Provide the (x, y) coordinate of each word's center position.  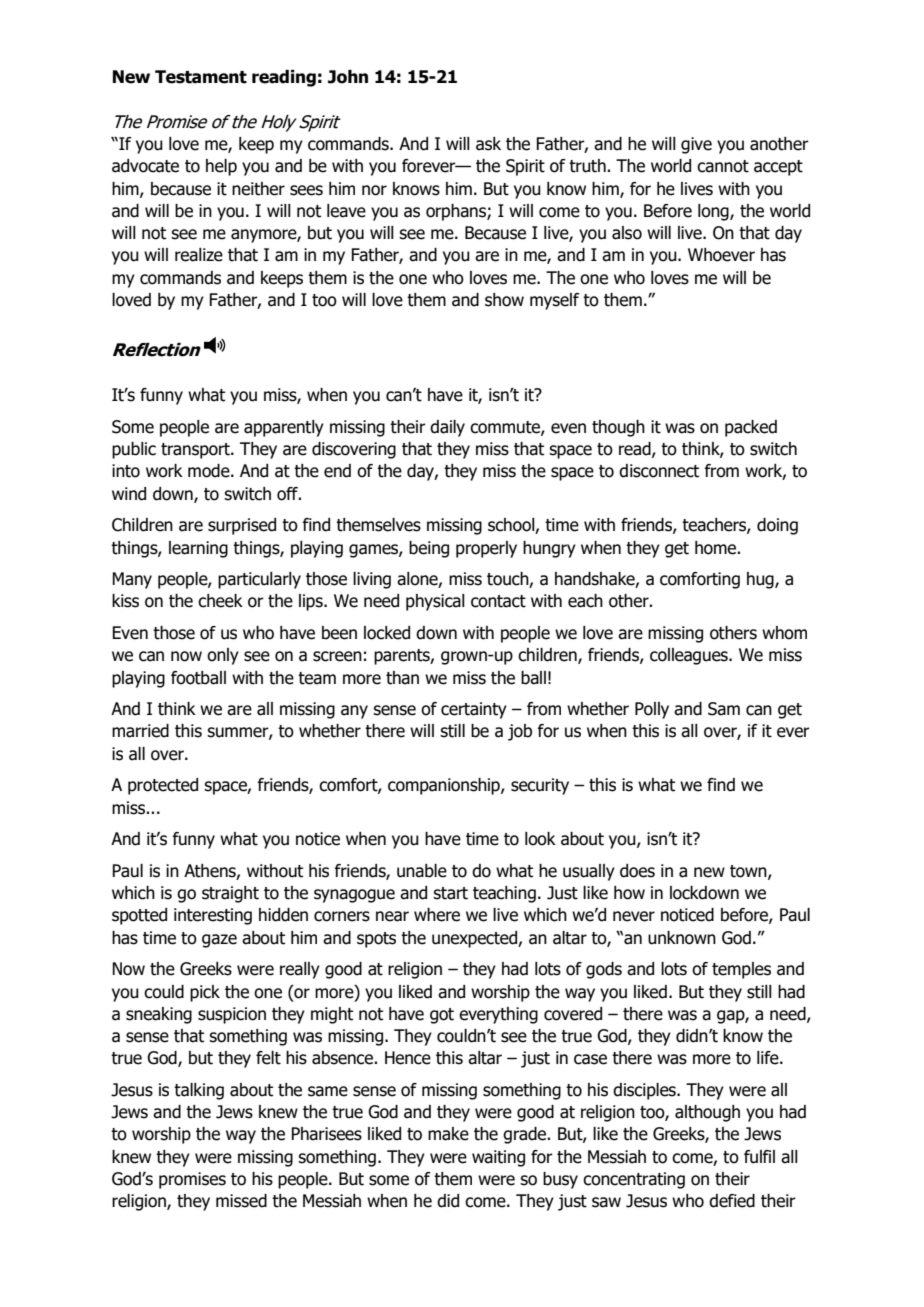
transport (196, 451)
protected (163, 786)
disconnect (659, 471)
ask (488, 144)
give (696, 145)
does (637, 871)
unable (422, 871)
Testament (201, 77)
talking (199, 1091)
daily (447, 428)
